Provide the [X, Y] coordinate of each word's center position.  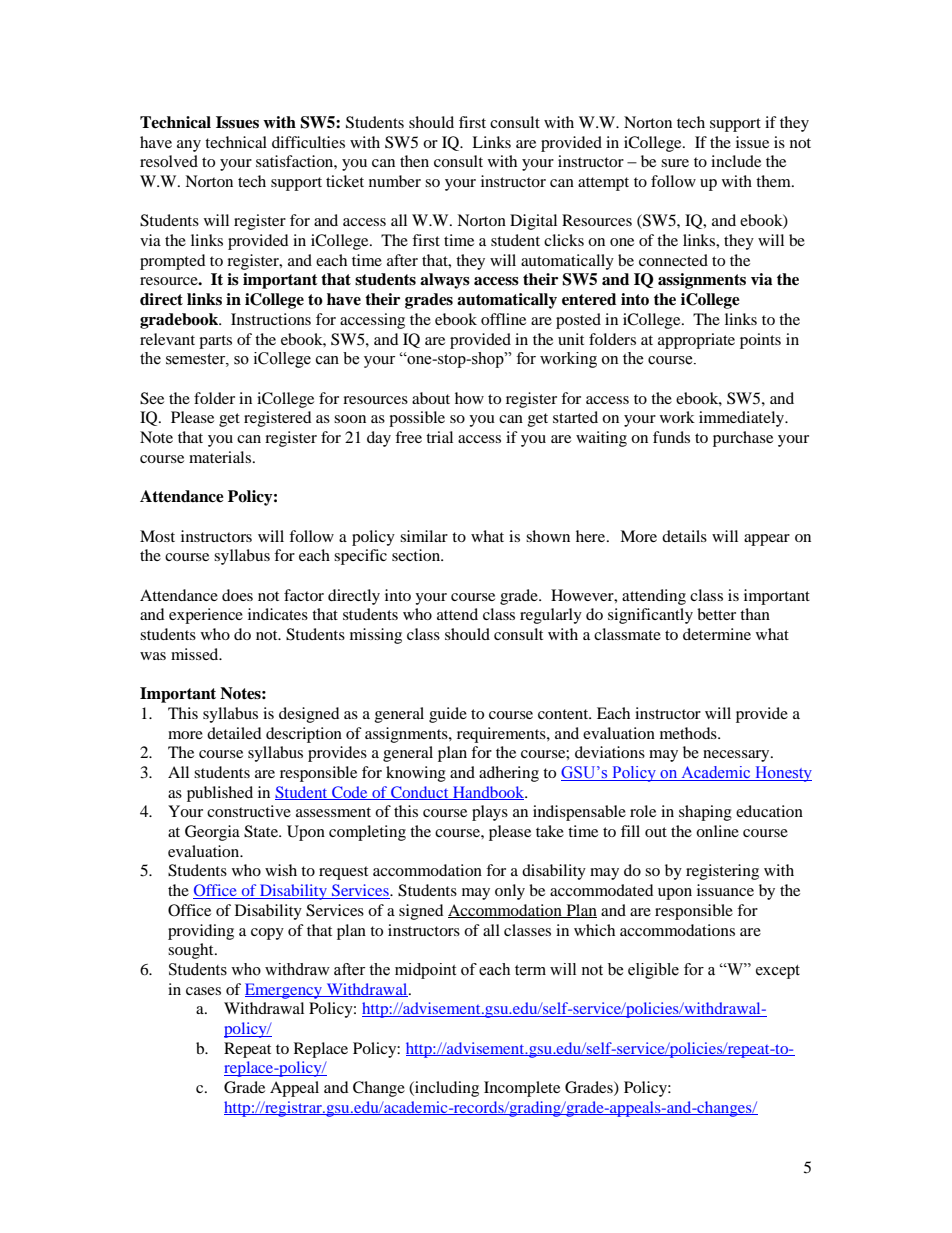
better [716, 614]
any [189, 146]
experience [206, 616]
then [414, 161]
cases [203, 991]
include [736, 161]
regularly [551, 616]
